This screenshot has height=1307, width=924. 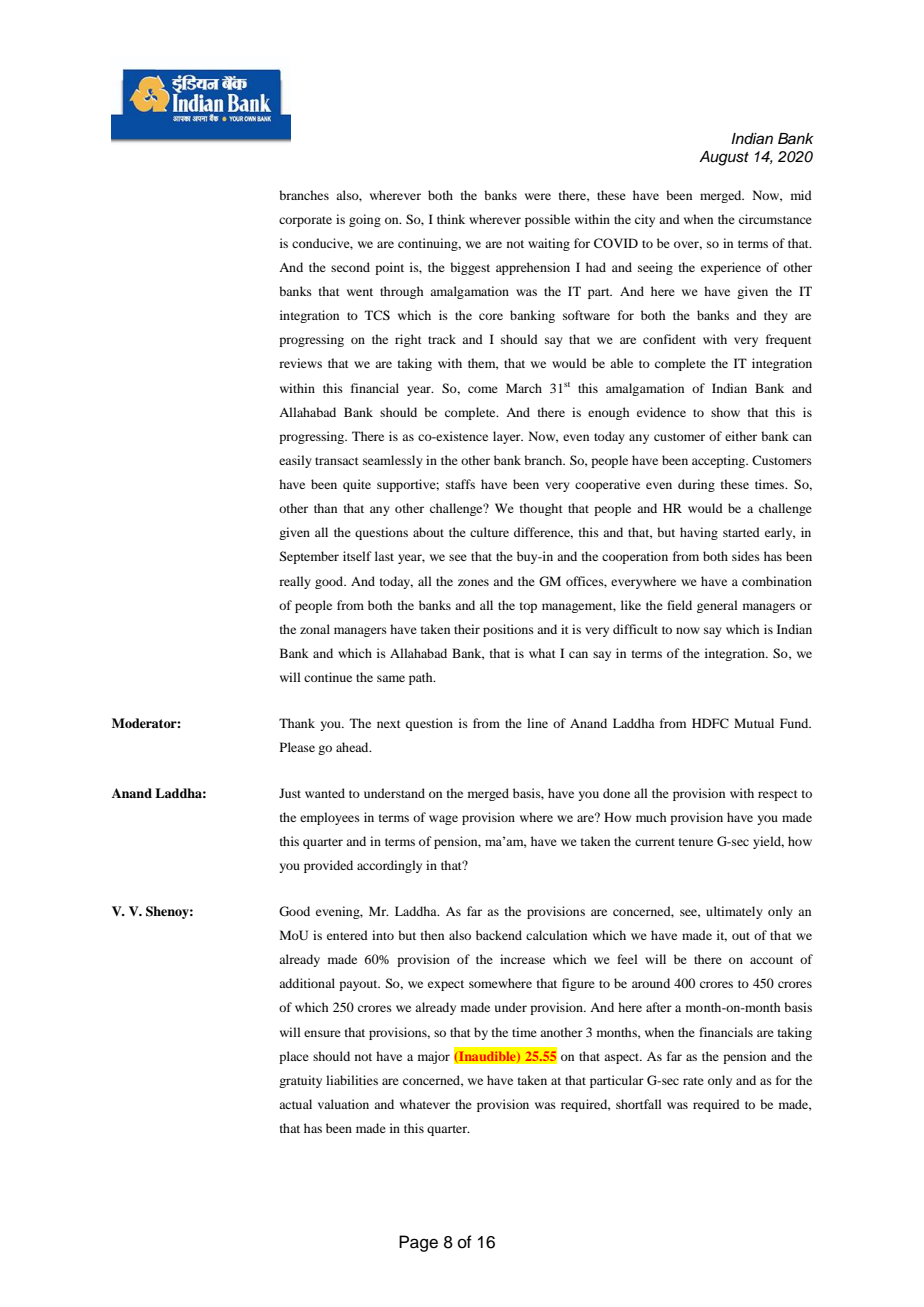 What do you see at coordinates (328, 677) in the screenshot?
I see `continue` at bounding box center [328, 677].
